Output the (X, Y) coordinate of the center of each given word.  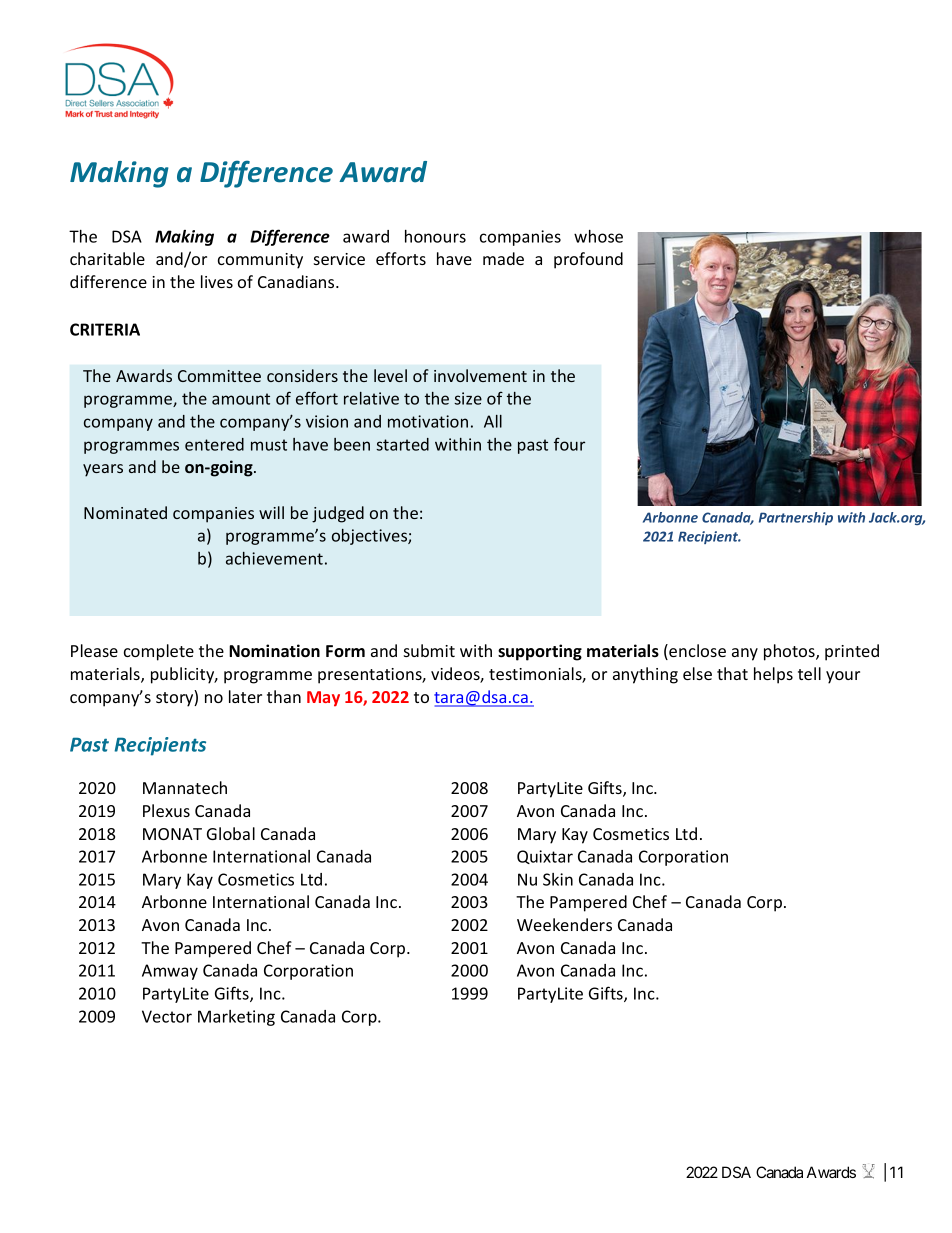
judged (338, 514)
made (503, 258)
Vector (167, 1016)
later (245, 696)
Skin (558, 879)
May (323, 699)
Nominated (125, 512)
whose (598, 236)
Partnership (796, 518)
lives (217, 281)
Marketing (236, 1018)
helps (773, 675)
